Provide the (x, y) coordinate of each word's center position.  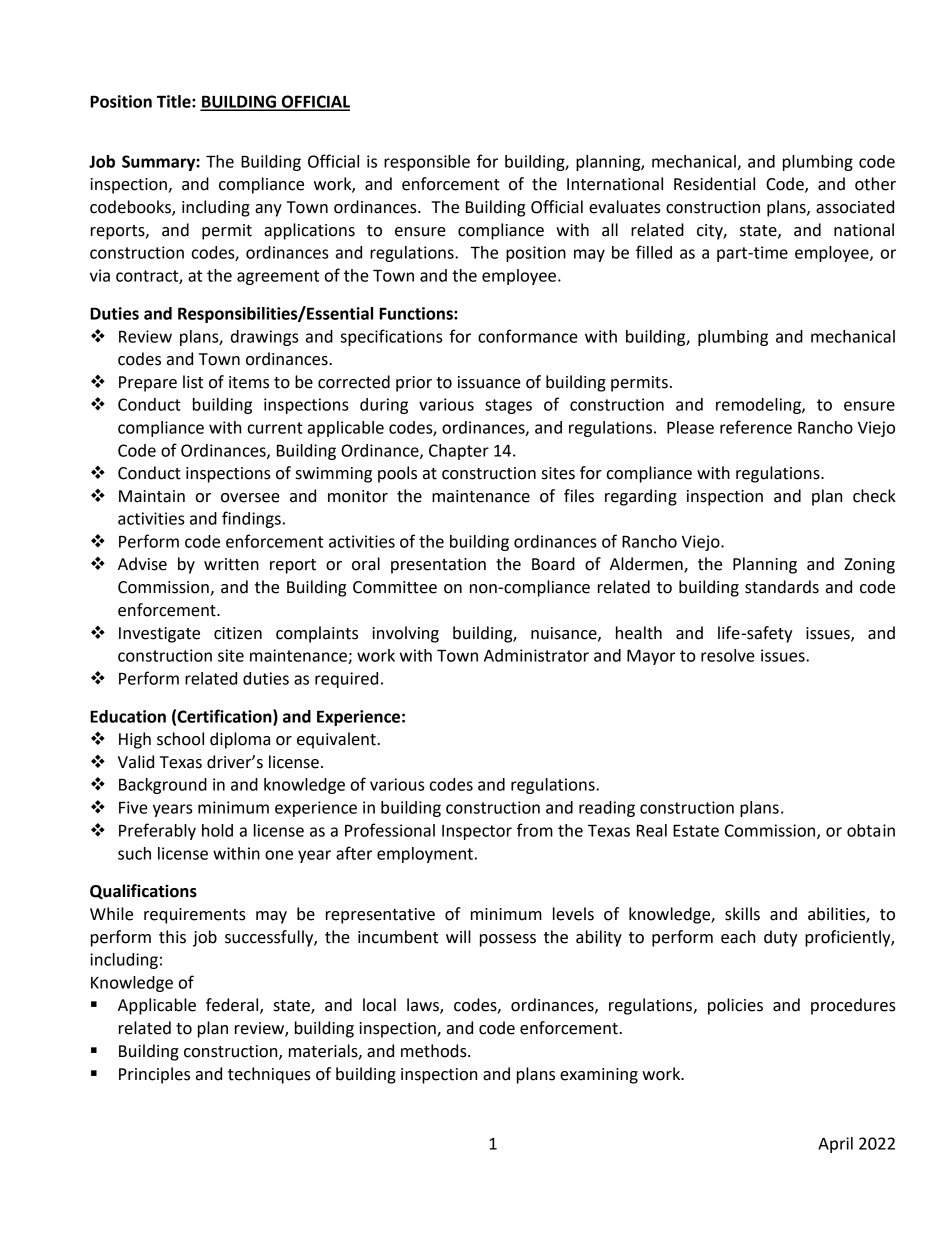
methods (435, 1051)
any (268, 210)
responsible (427, 163)
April (835, 1145)
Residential (714, 184)
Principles (154, 1075)
